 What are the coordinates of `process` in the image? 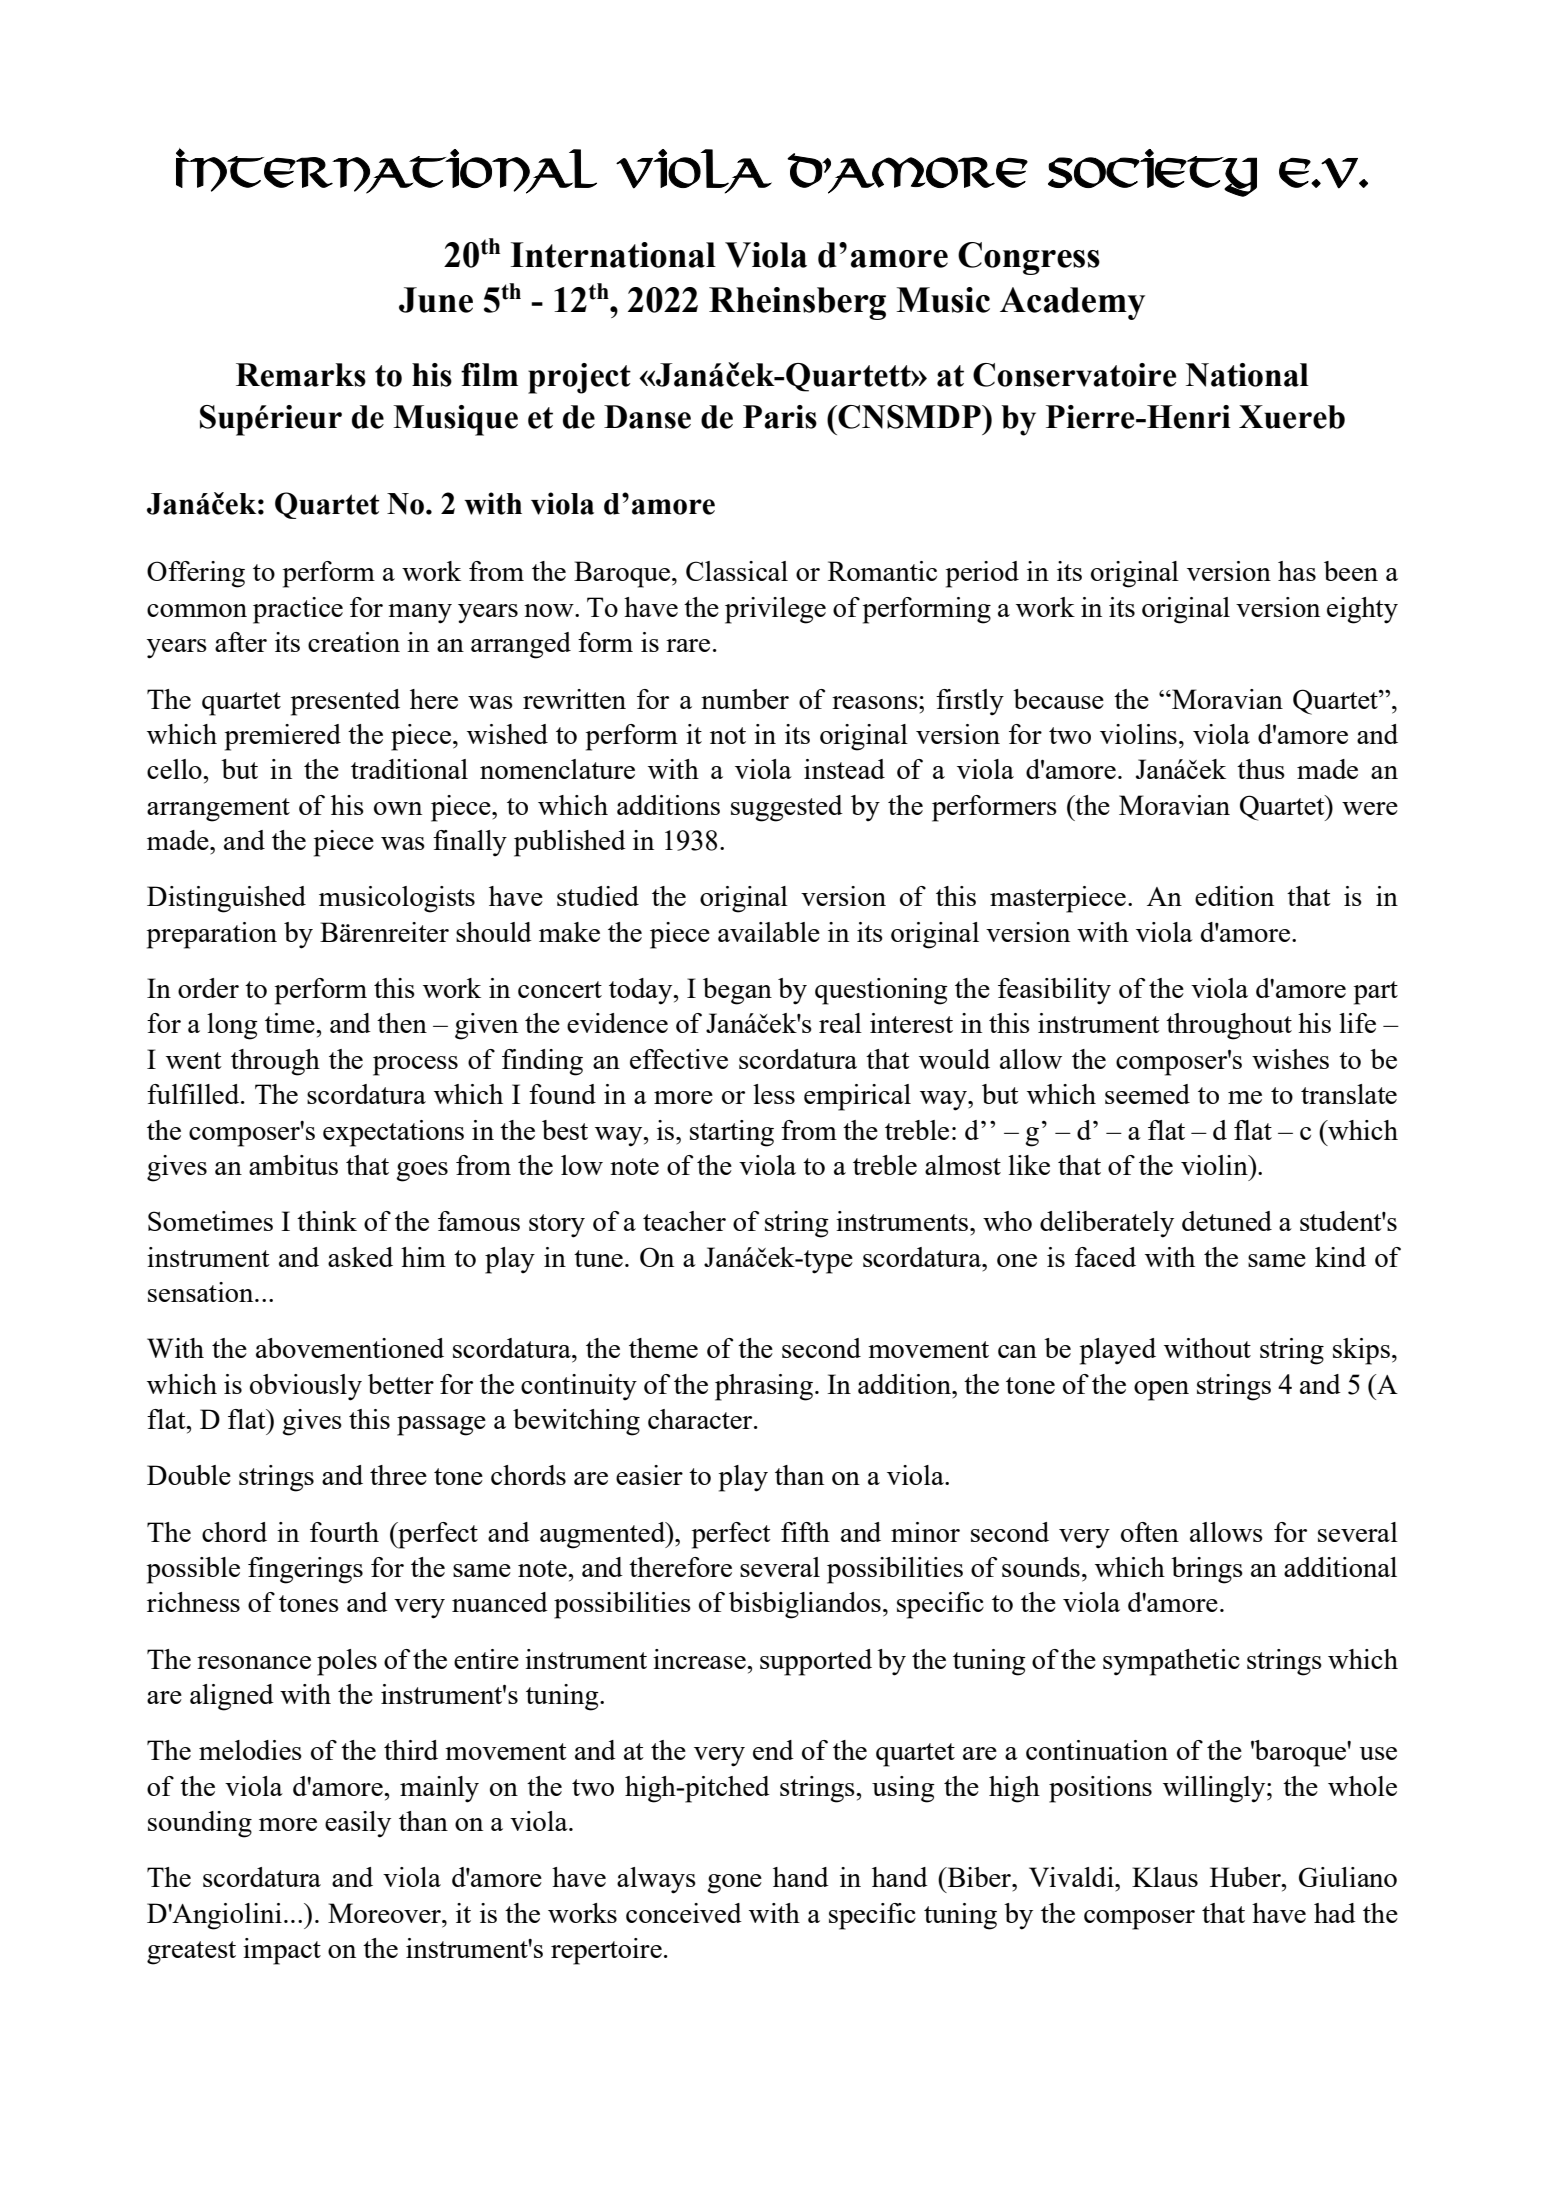 It's located at (415, 1066).
